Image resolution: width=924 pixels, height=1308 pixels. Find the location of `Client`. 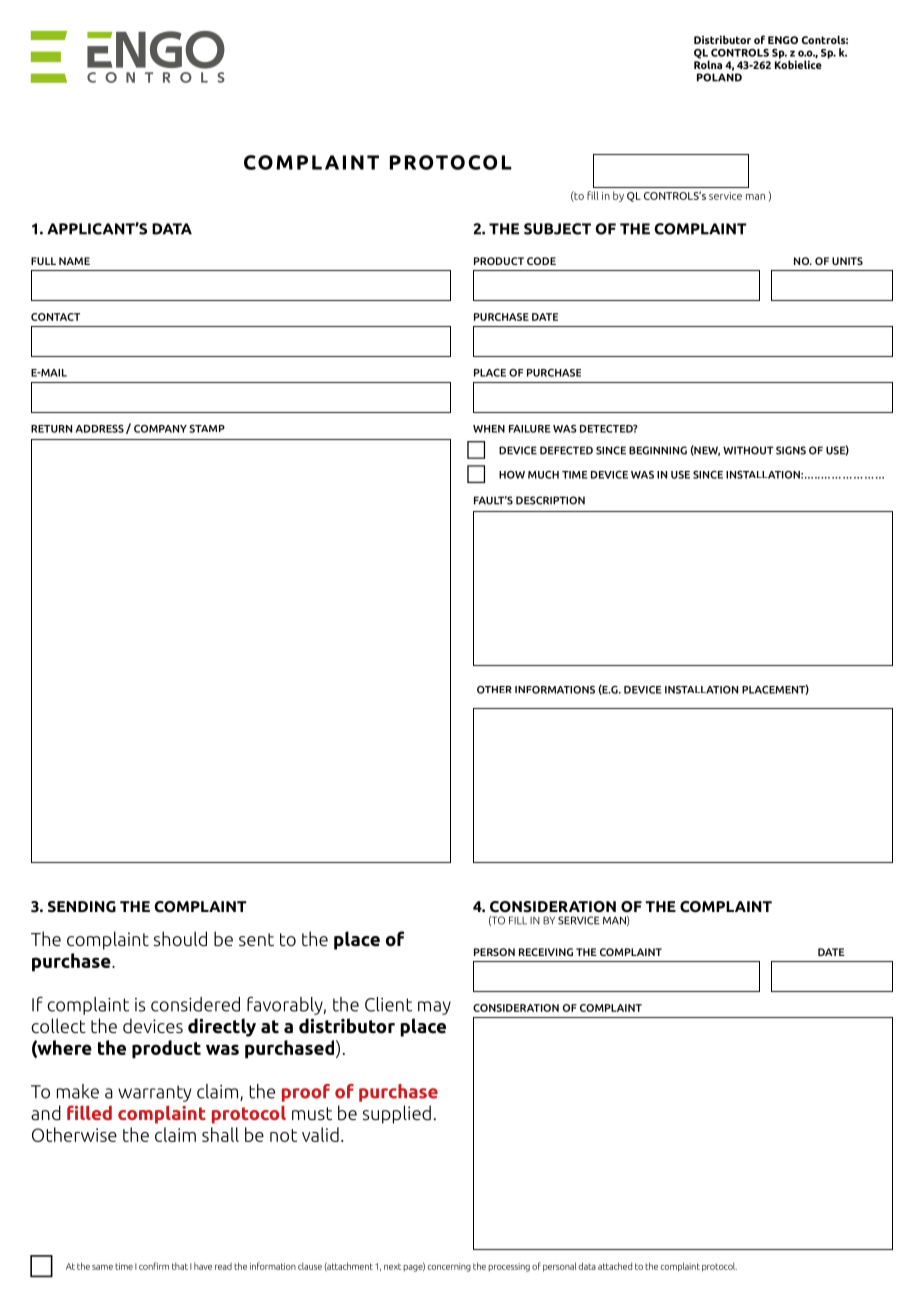

Client is located at coordinates (388, 1004).
